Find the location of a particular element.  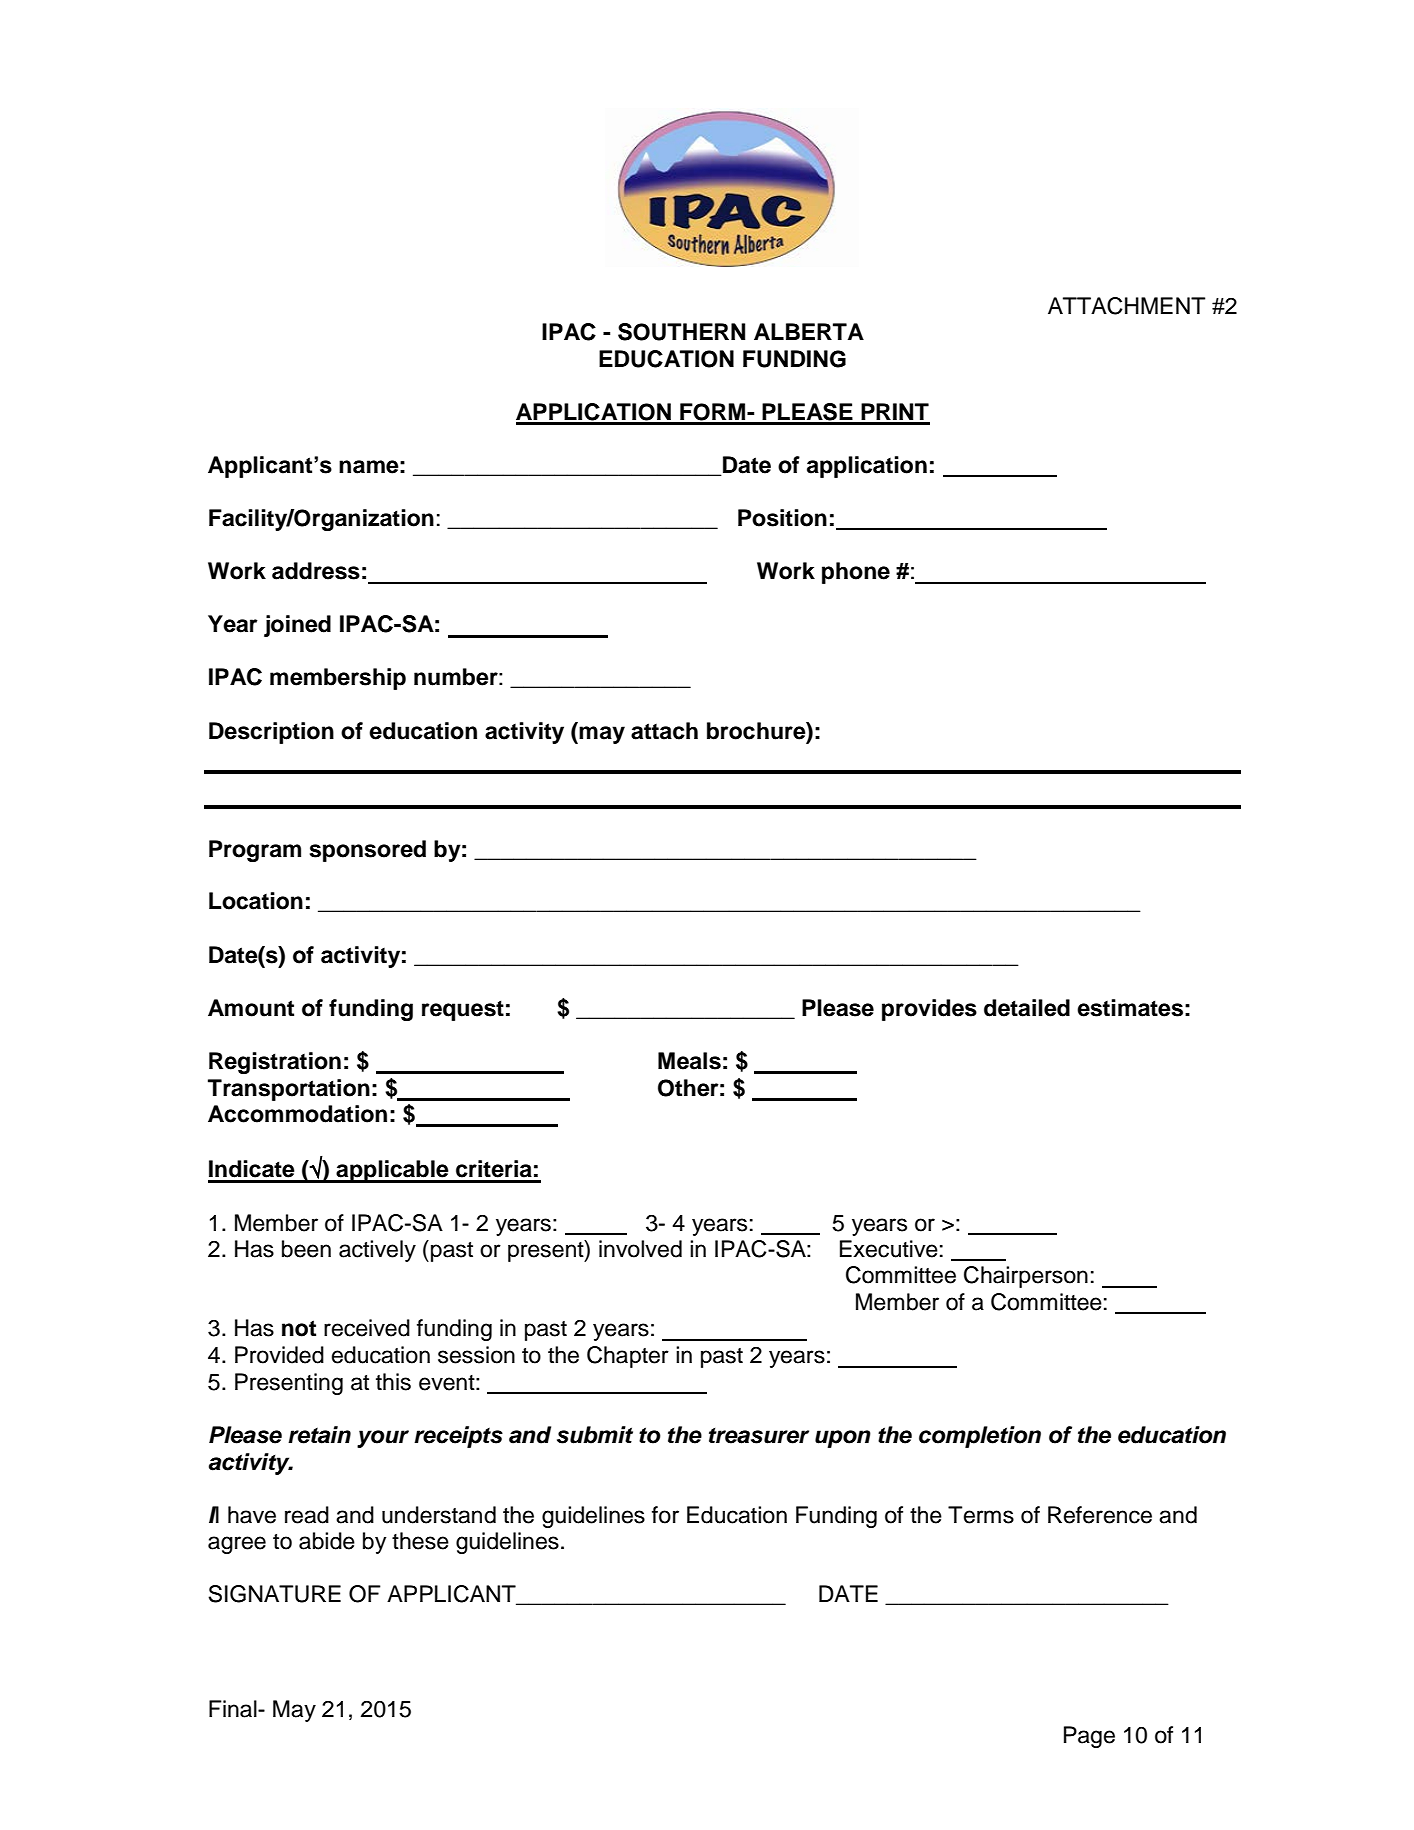

SOUTHERN is located at coordinates (681, 332).
